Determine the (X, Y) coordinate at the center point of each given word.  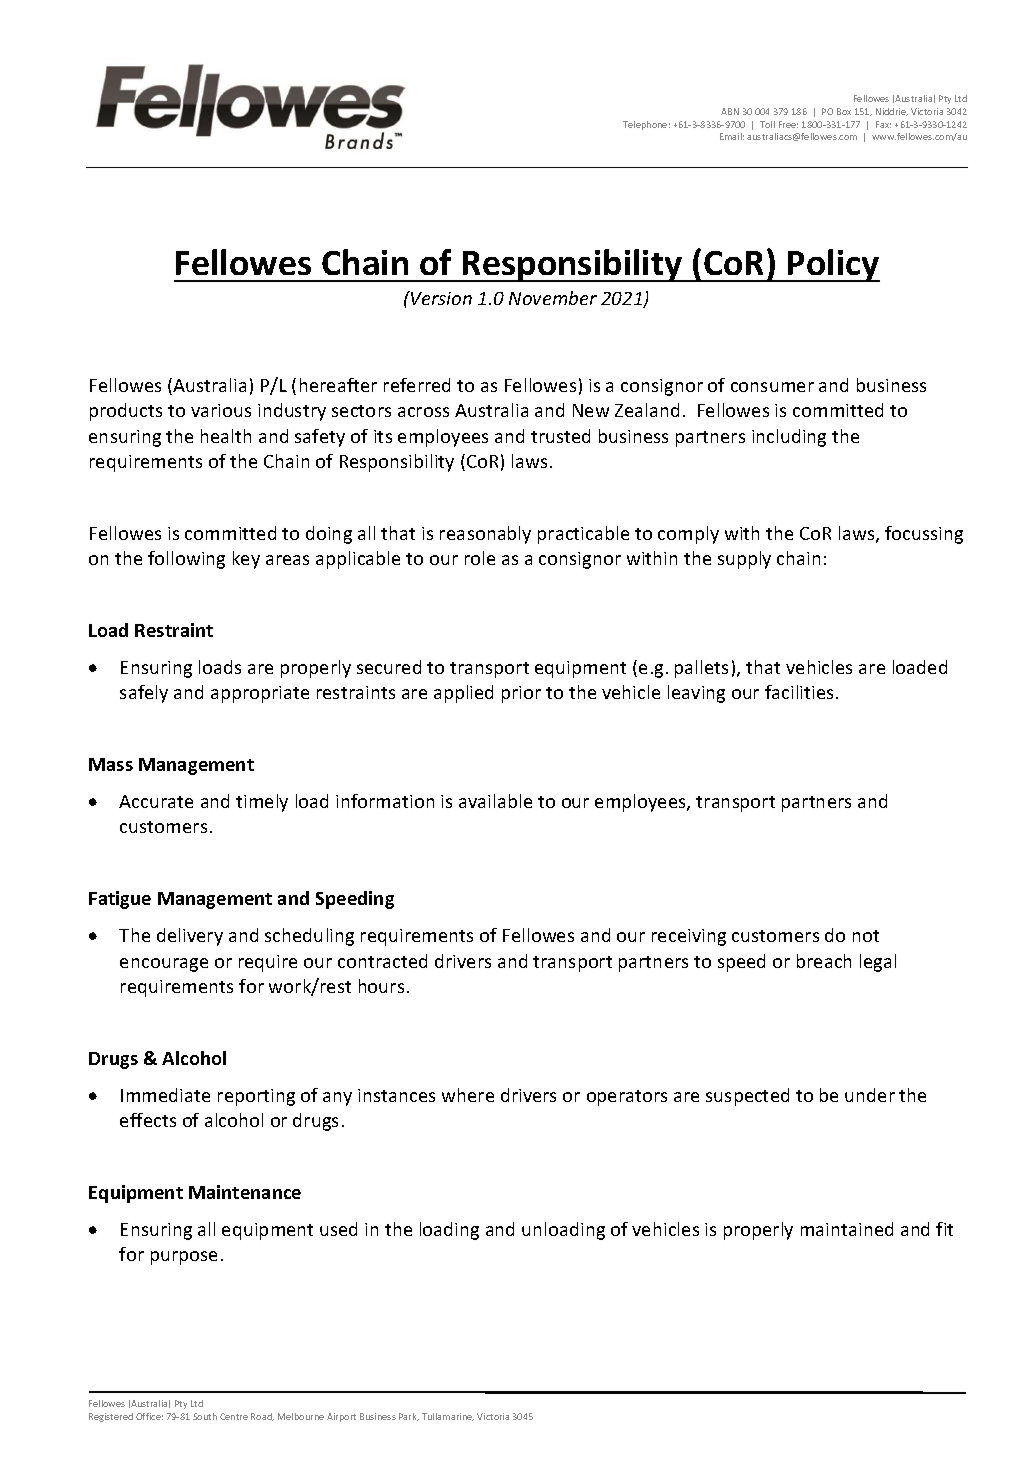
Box (844, 111)
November (553, 298)
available (495, 801)
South (205, 1416)
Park (409, 1417)
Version (440, 298)
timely (262, 803)
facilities (799, 692)
